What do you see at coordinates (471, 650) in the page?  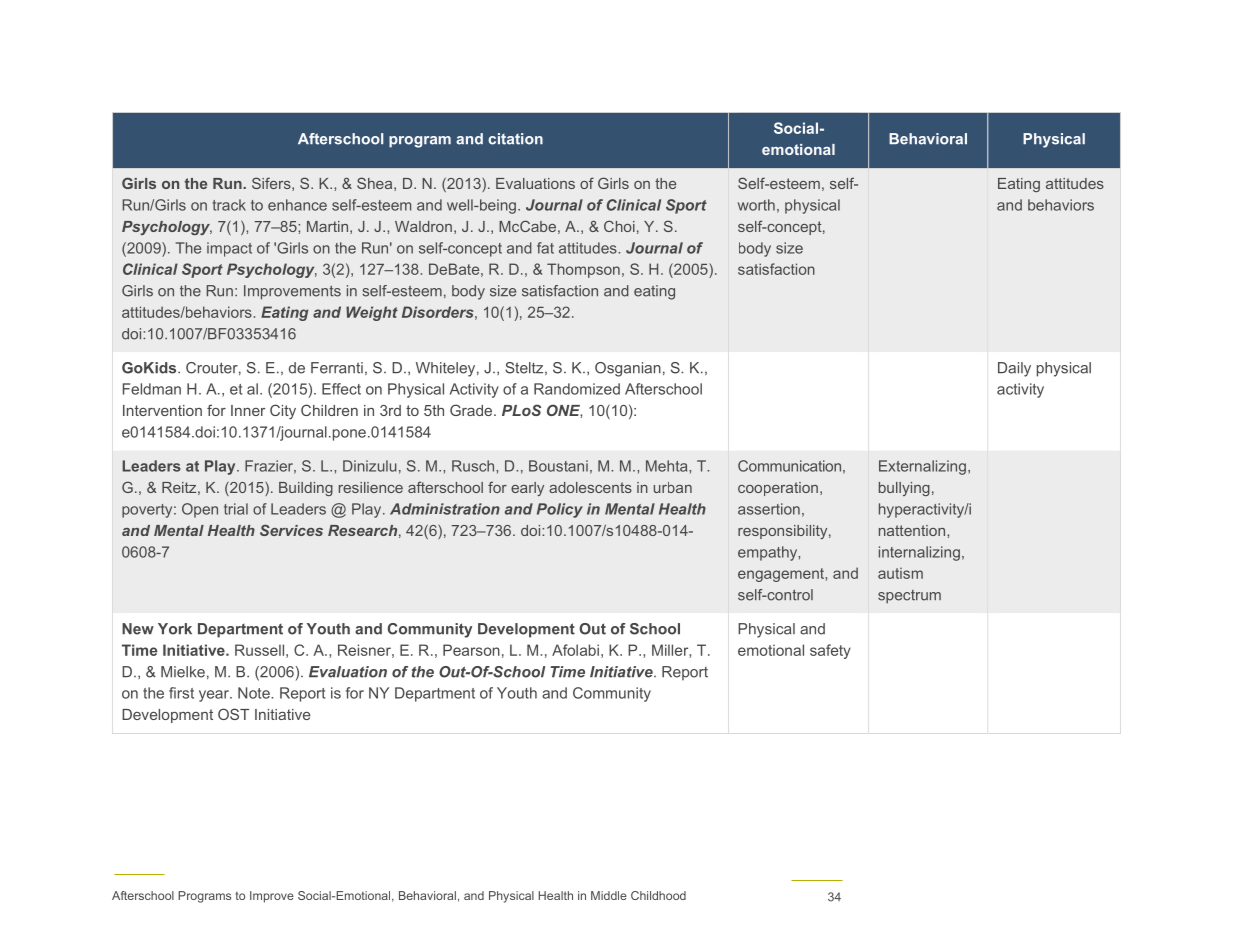 I see `Pearson` at bounding box center [471, 650].
